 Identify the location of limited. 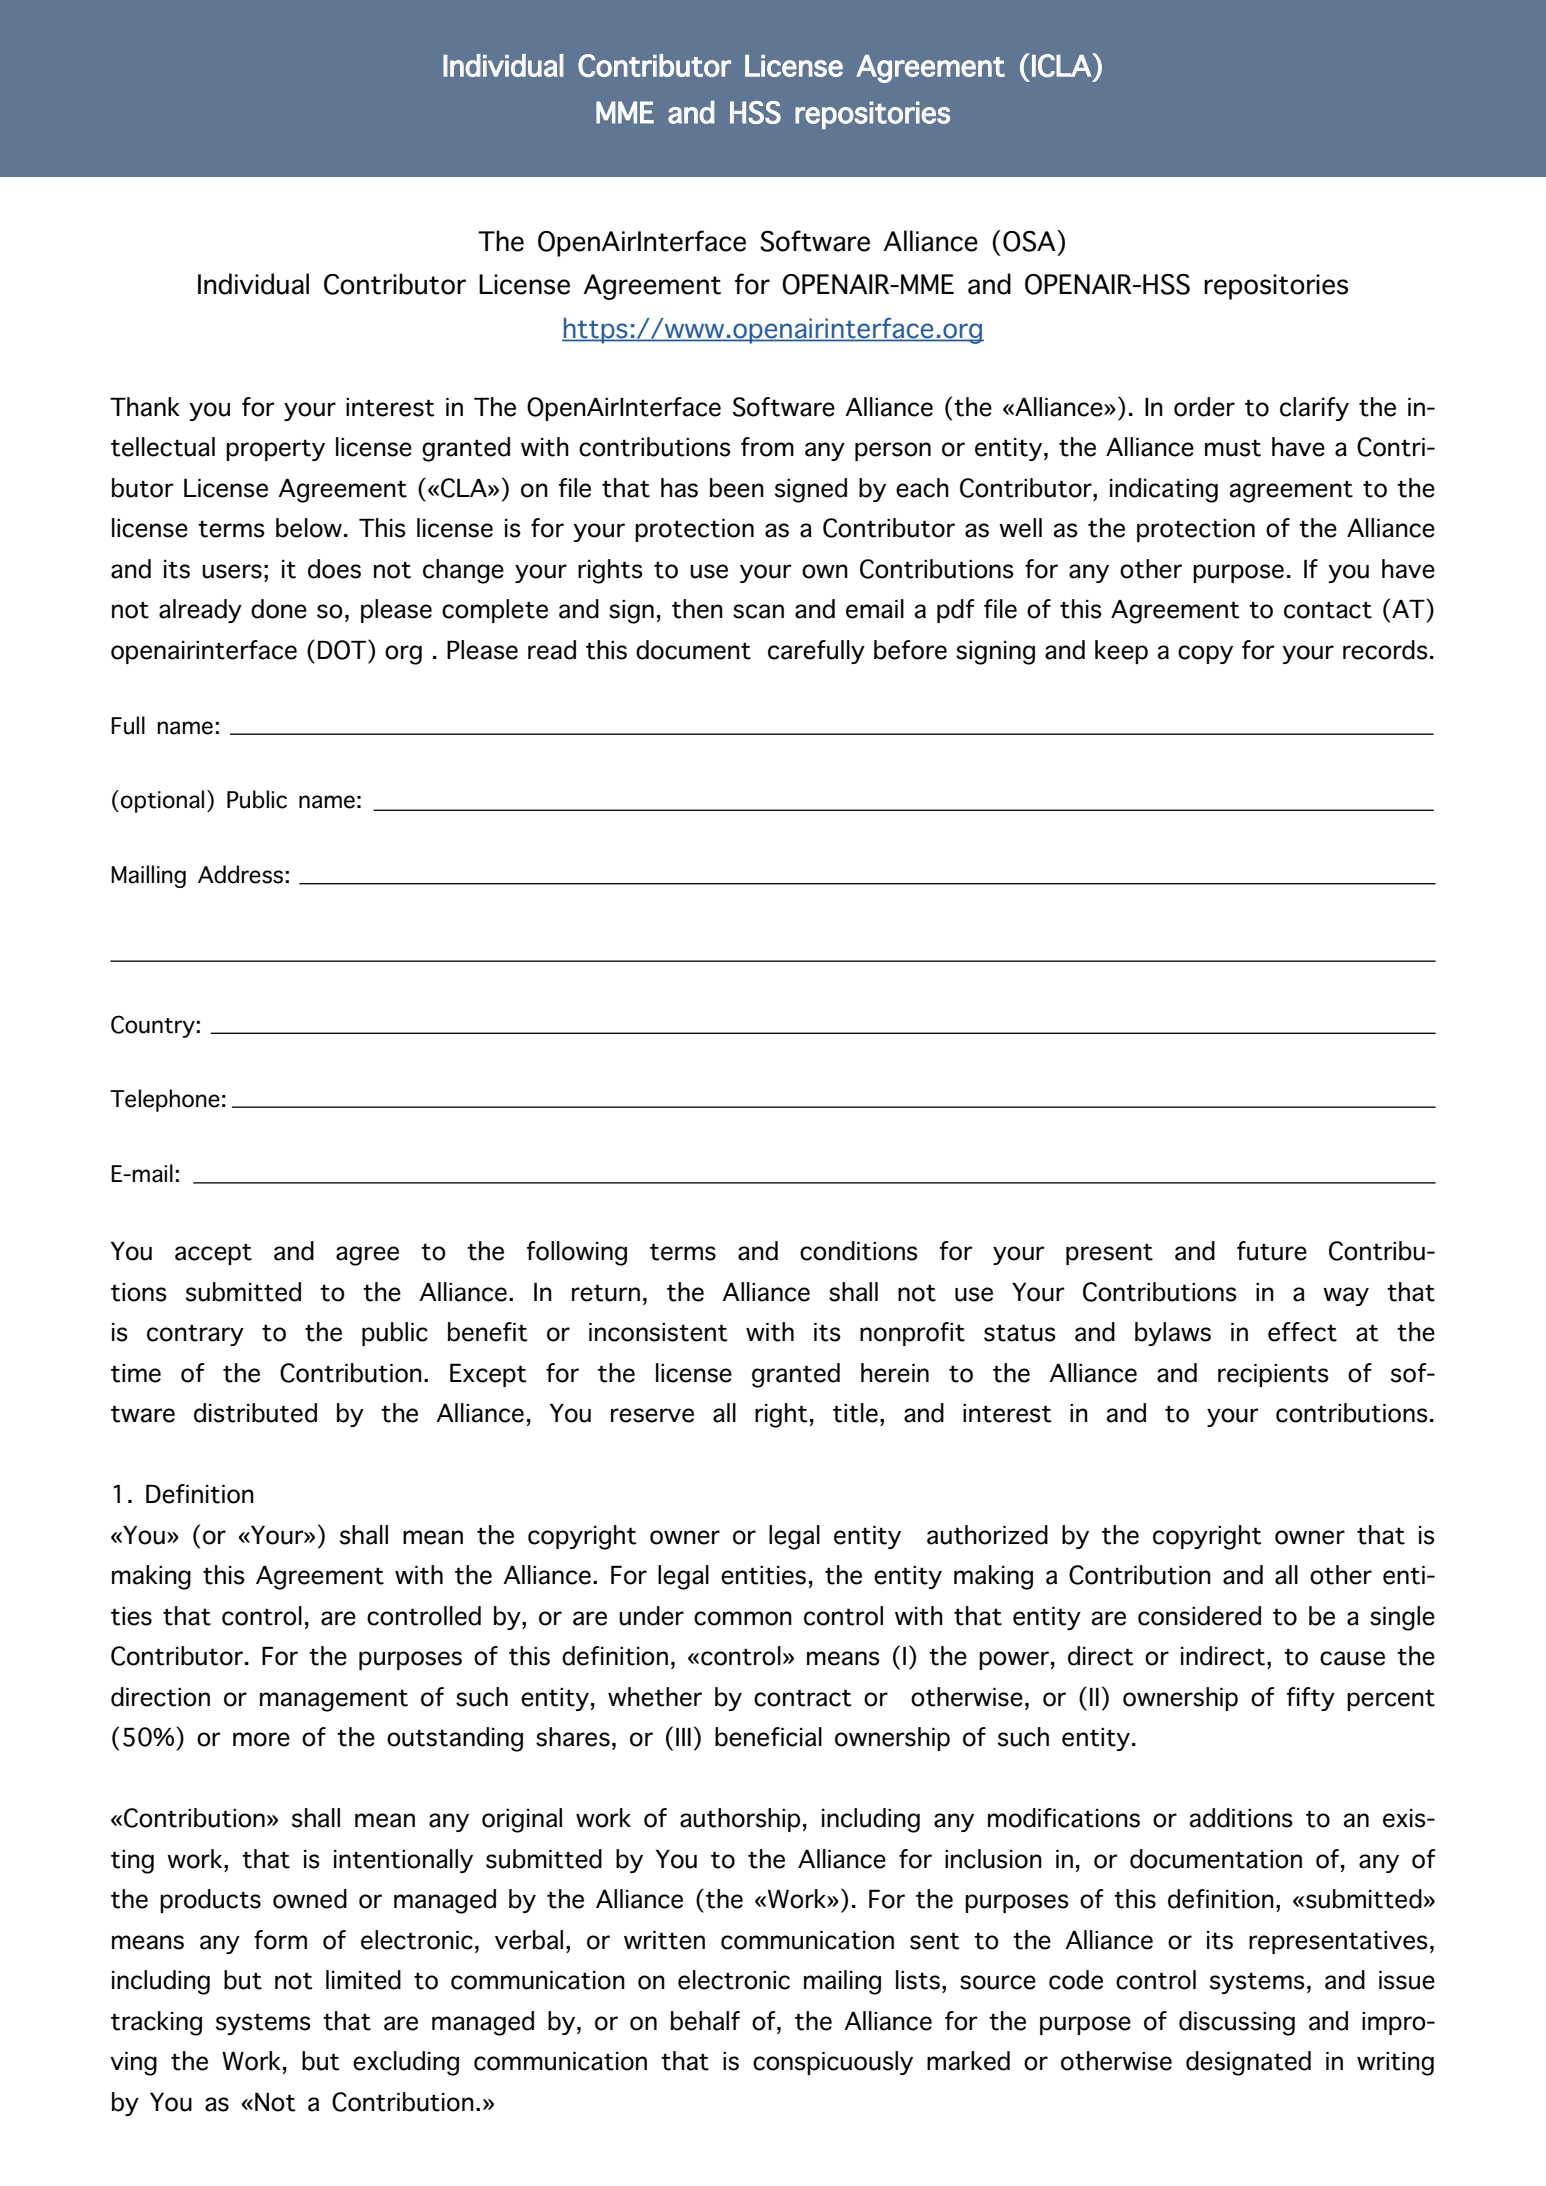
(363, 1980).
